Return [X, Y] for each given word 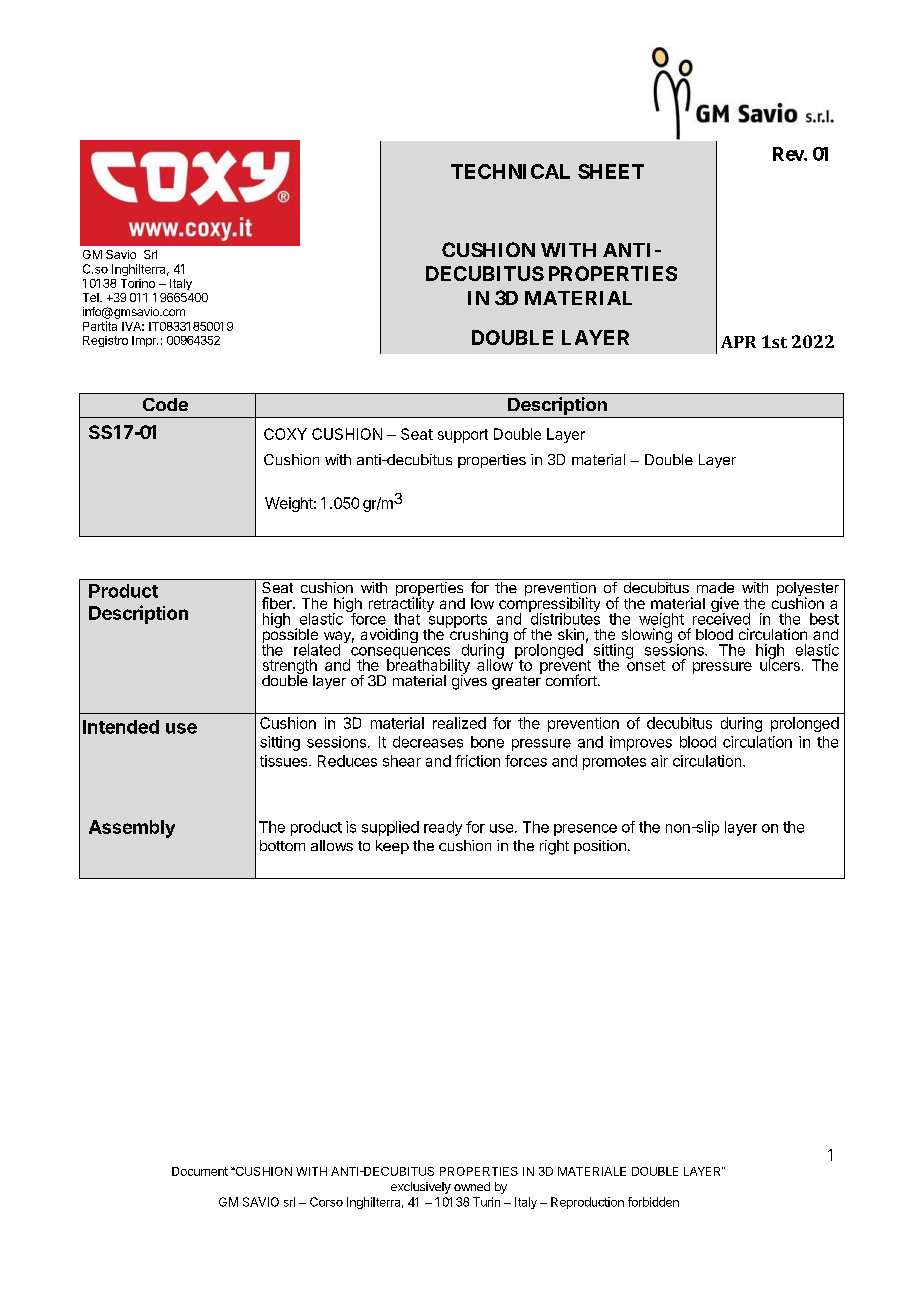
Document [200, 1171]
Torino [138, 283]
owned [472, 1186]
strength [290, 668]
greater [517, 681]
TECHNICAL [510, 171]
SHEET [611, 171]
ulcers [780, 664]
